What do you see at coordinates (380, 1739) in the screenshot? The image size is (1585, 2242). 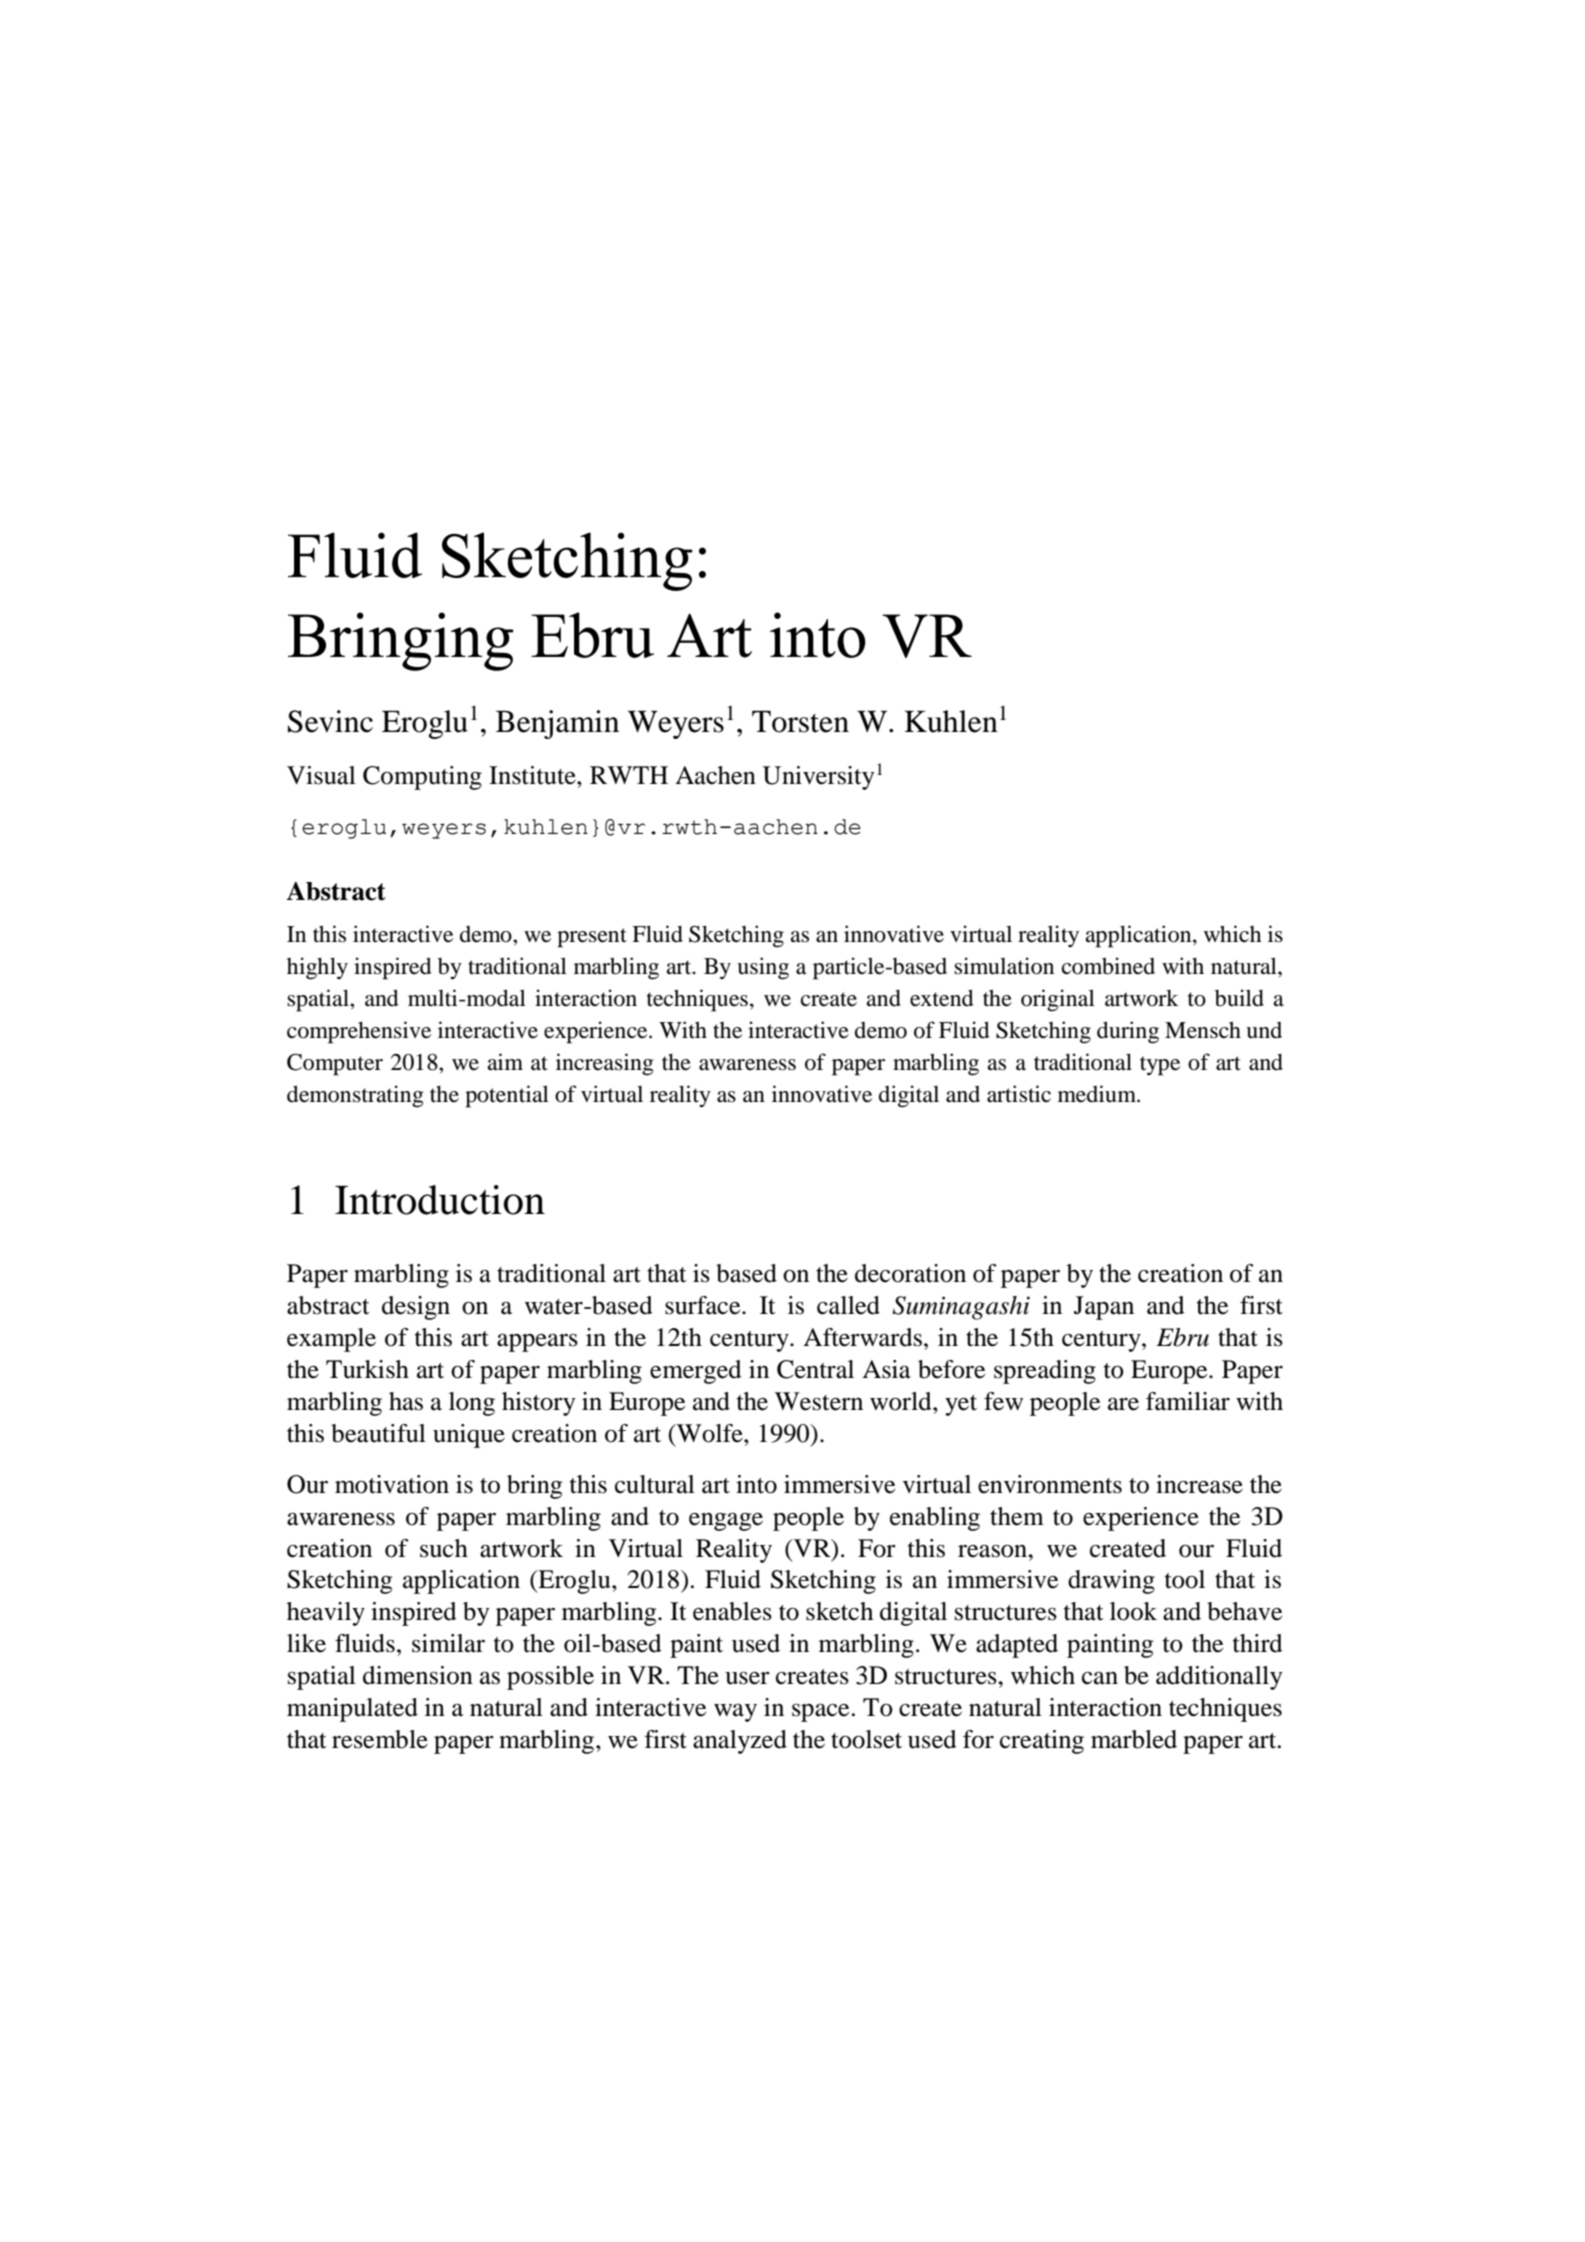 I see `resemble` at bounding box center [380, 1739].
